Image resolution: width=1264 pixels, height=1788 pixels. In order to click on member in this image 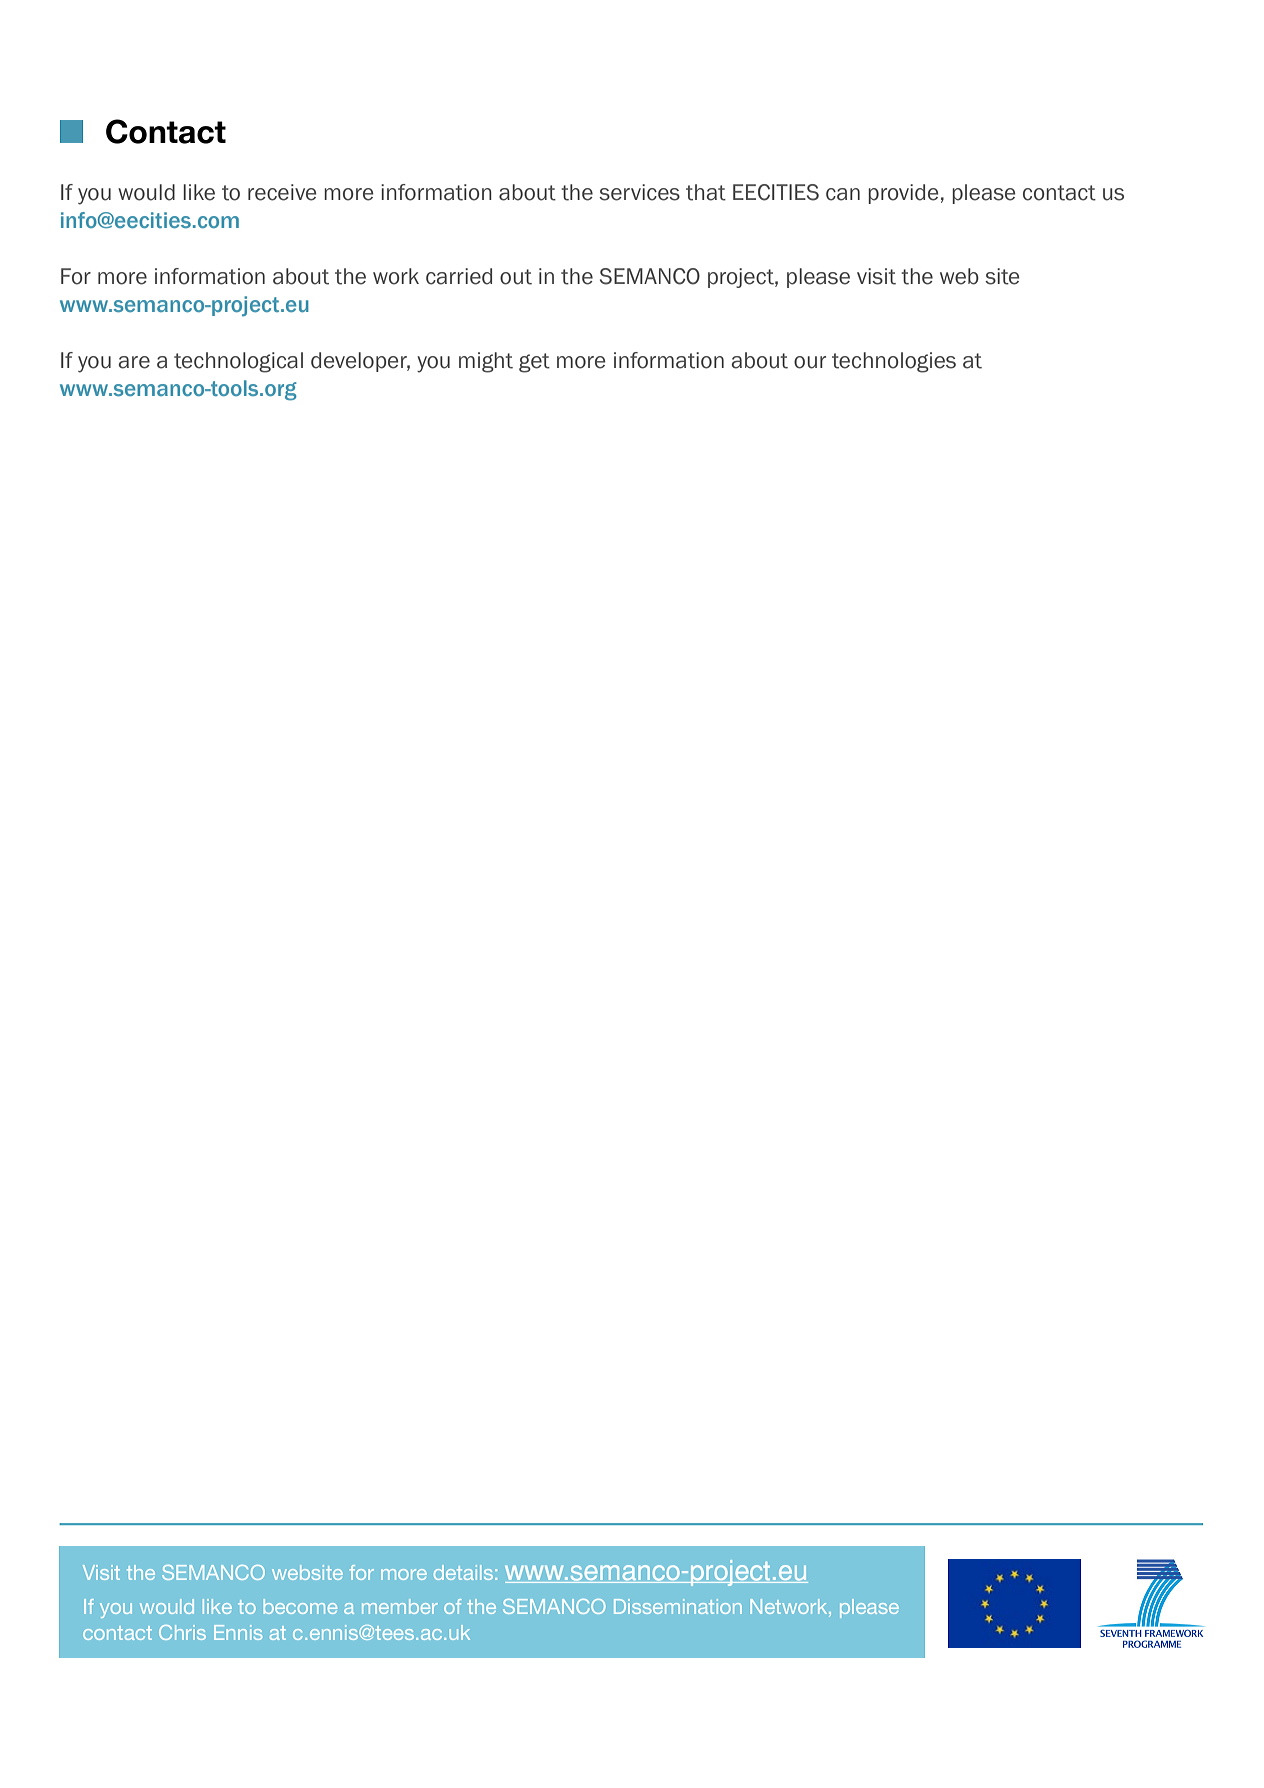, I will do `click(400, 1606)`.
